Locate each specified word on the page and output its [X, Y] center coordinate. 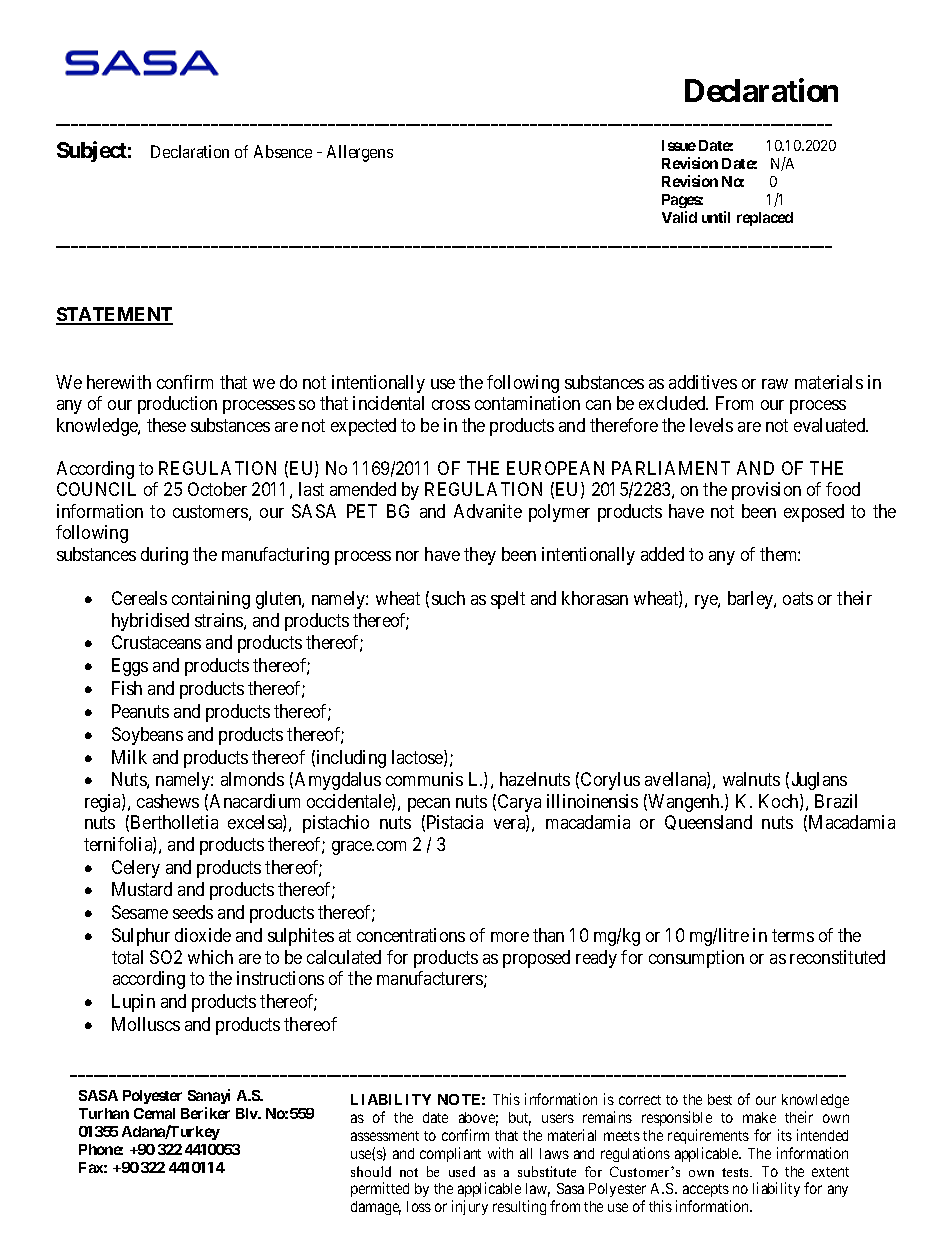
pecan [429, 805]
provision [766, 491]
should [371, 1171]
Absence [283, 151]
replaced [765, 219]
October [217, 489]
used [462, 1171]
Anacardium [255, 801]
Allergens [360, 153]
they [480, 556]
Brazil [836, 801]
